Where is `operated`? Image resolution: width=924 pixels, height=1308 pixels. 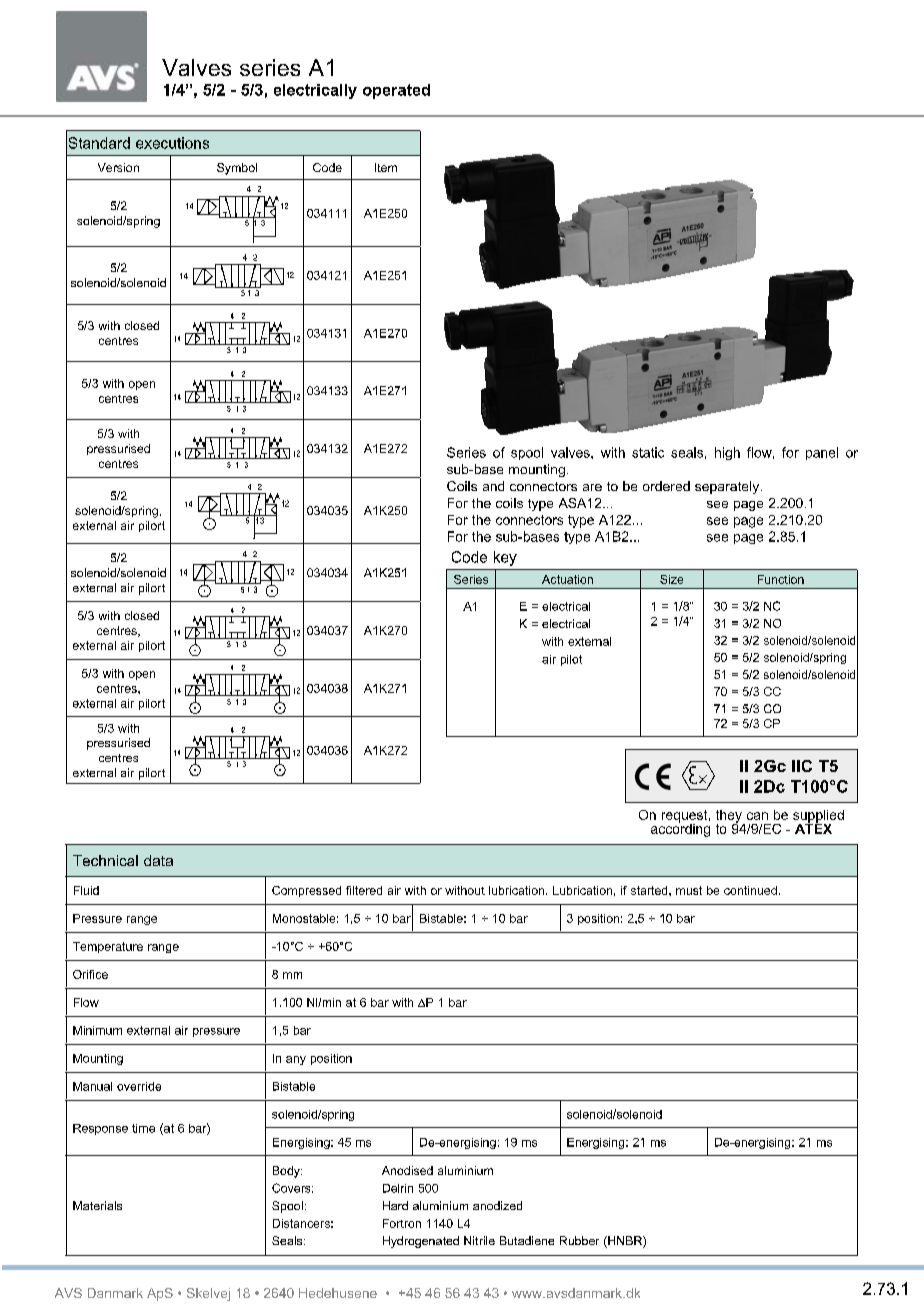
operated is located at coordinates (396, 91).
